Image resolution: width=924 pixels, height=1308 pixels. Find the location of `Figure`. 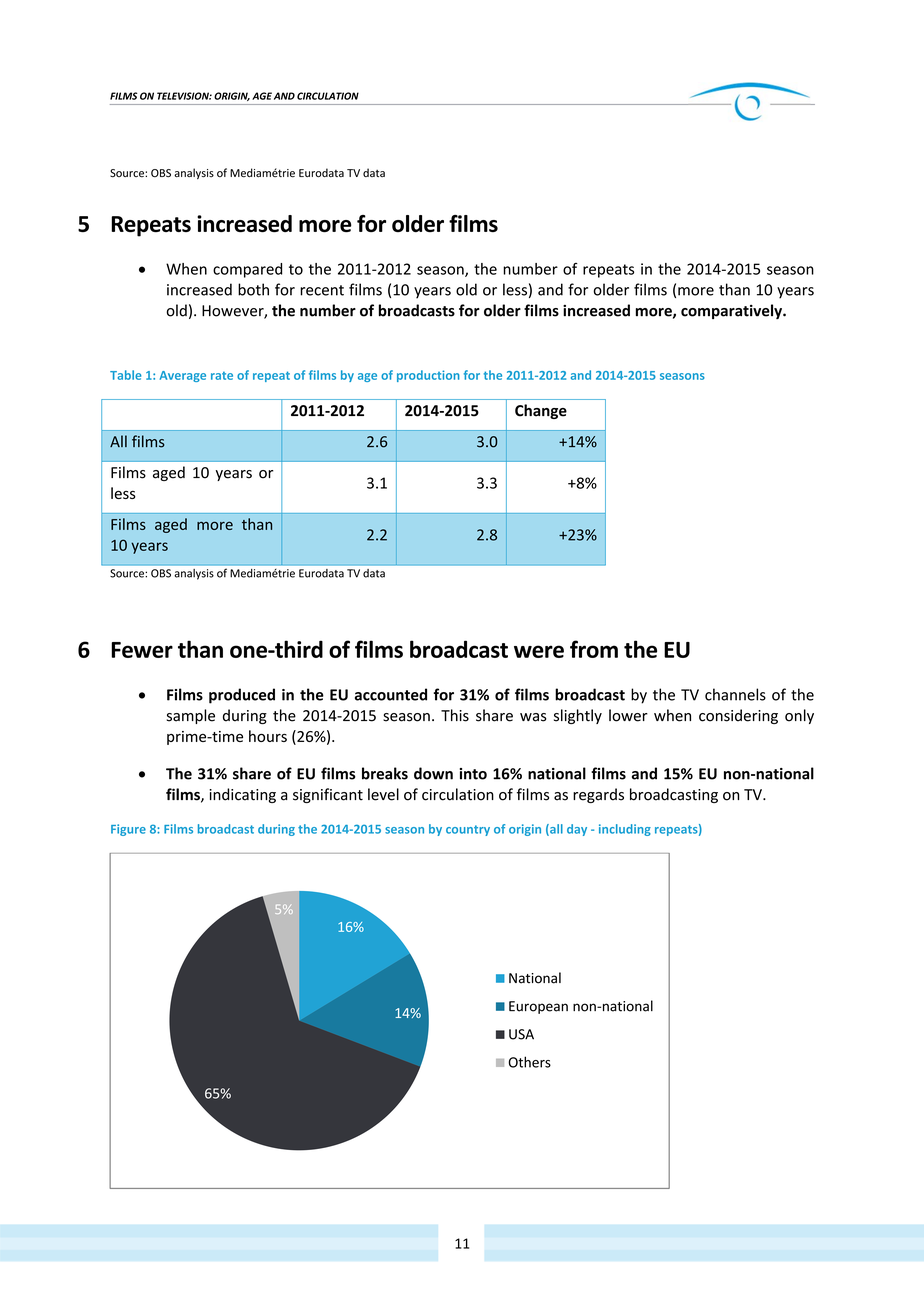

Figure is located at coordinates (128, 830).
